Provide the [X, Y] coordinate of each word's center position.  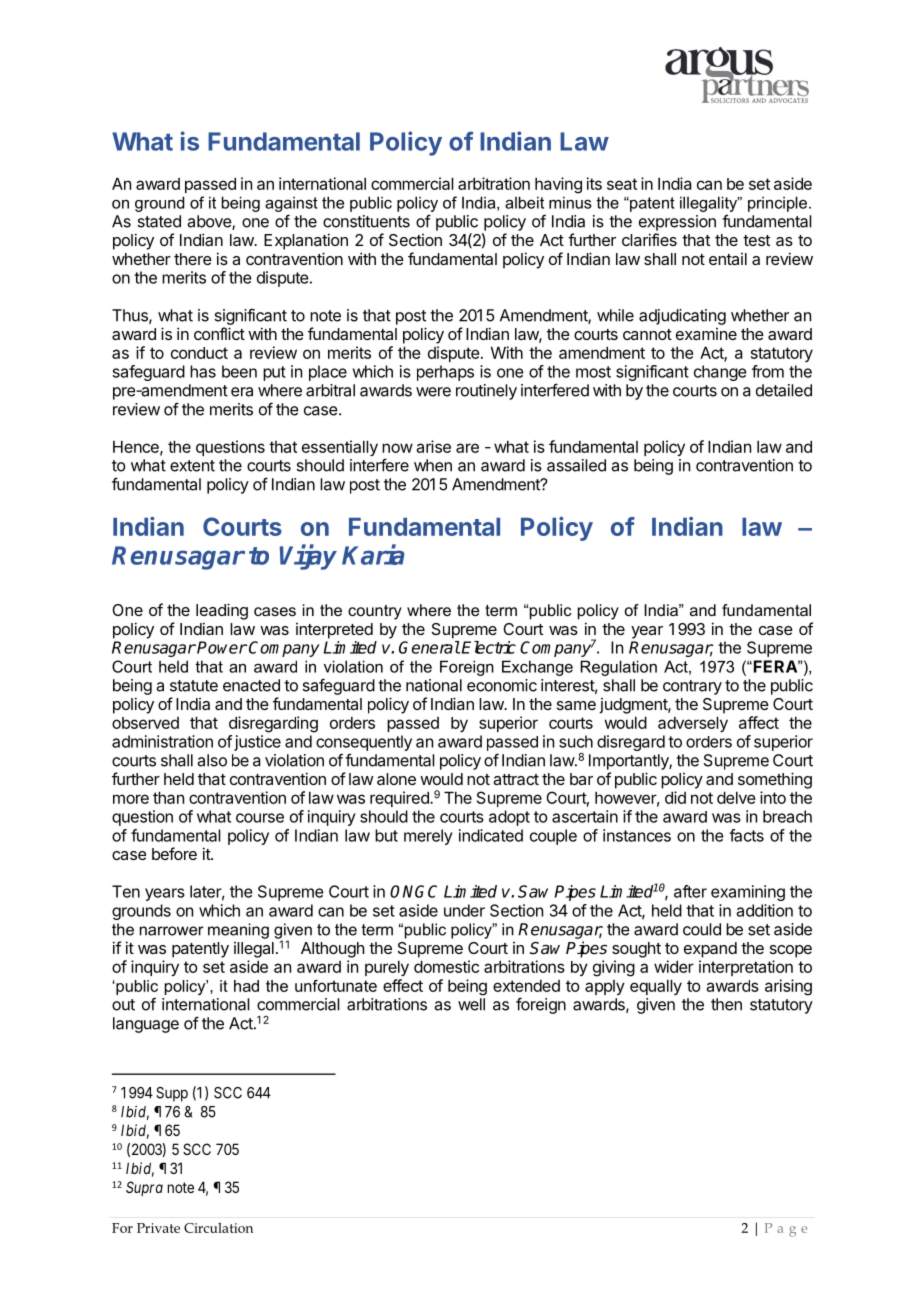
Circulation [218, 1227]
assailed [576, 465]
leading [222, 611]
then [726, 1004]
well [471, 1004]
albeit [524, 202]
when [433, 465]
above [210, 222]
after [690, 891]
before [174, 853]
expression [677, 223]
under [464, 910]
